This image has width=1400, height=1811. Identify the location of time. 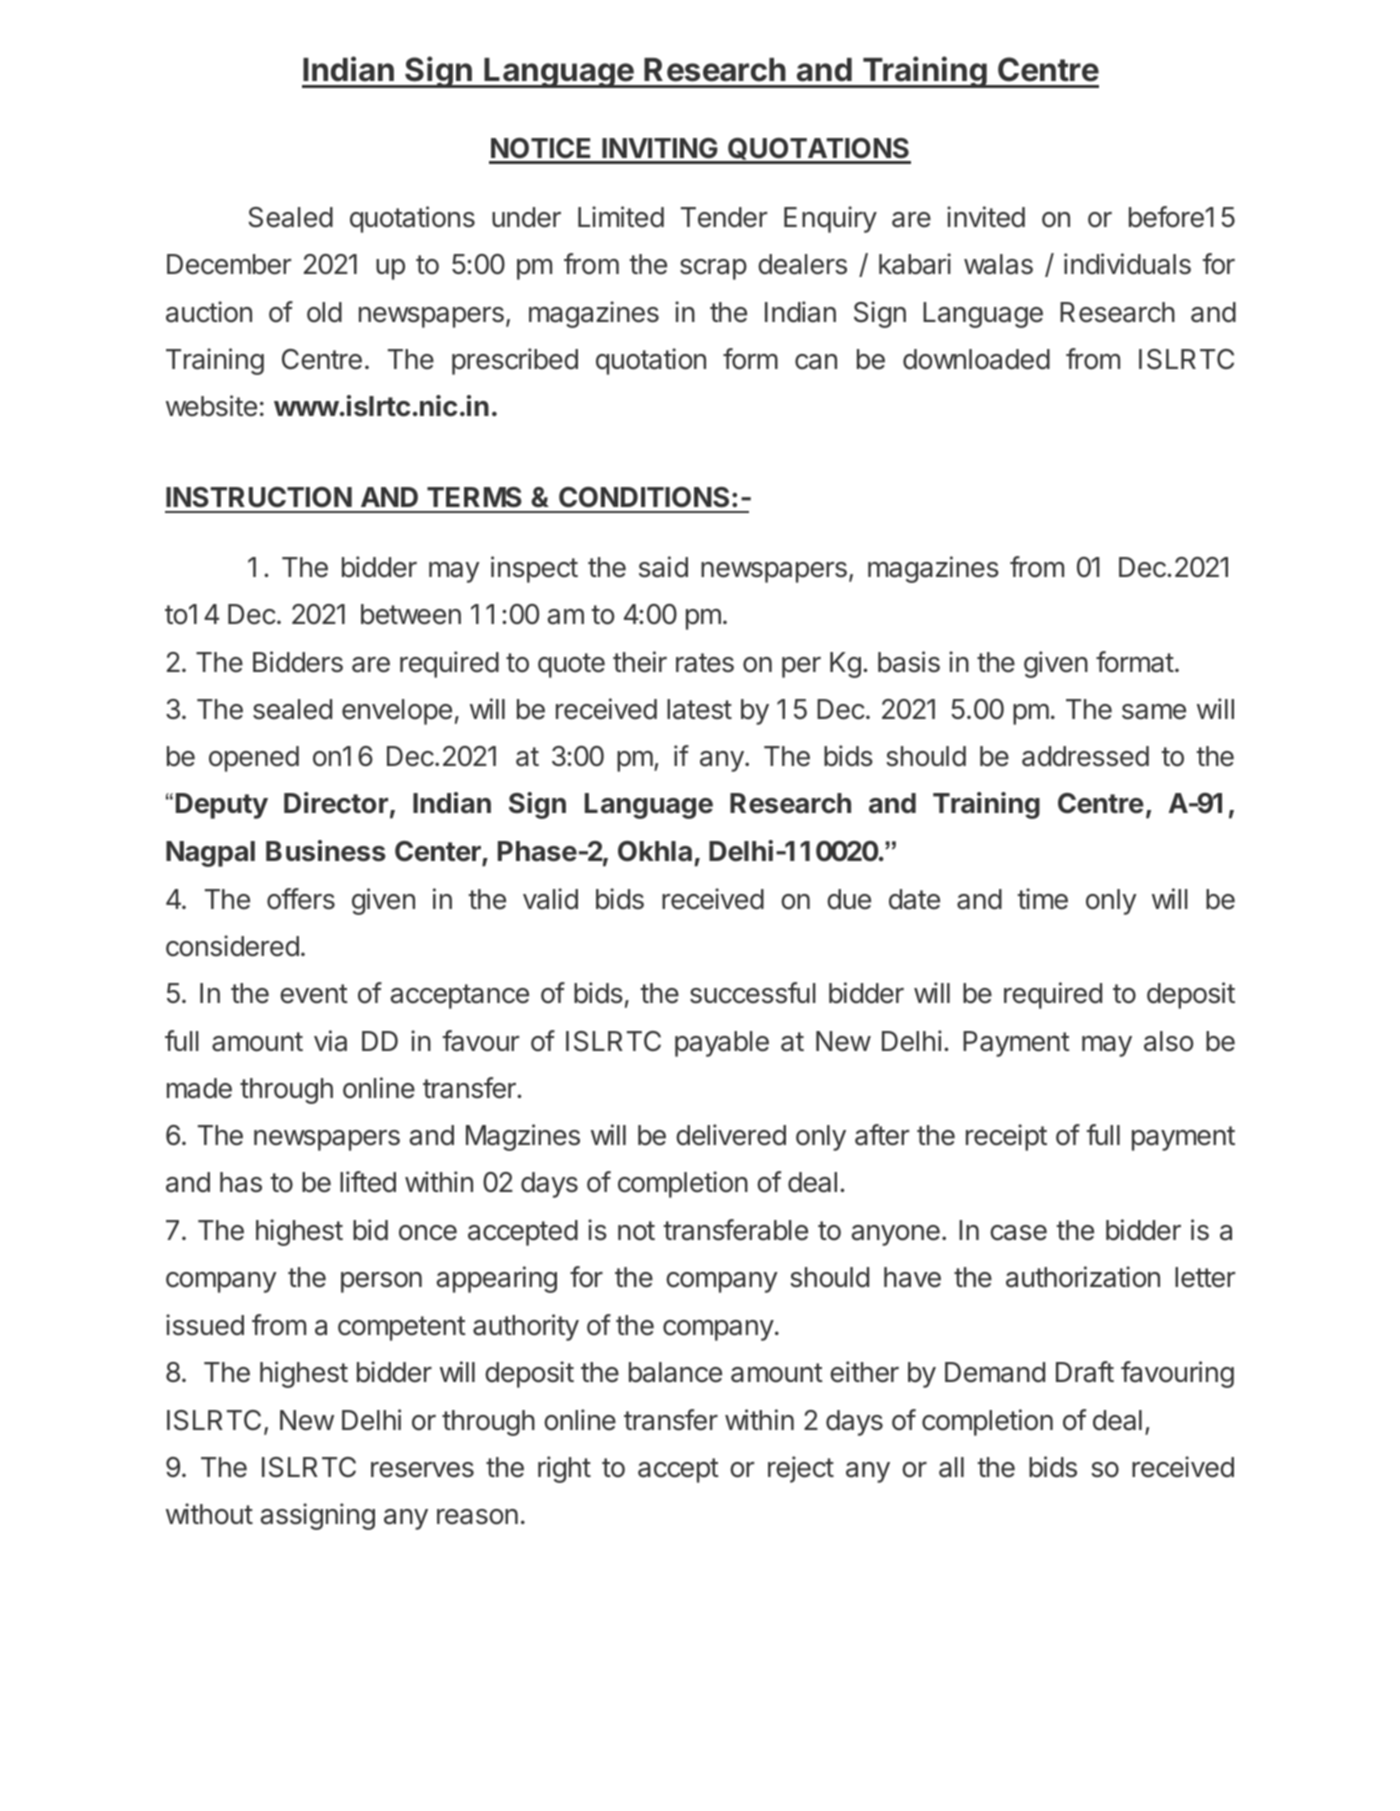
(1043, 899).
